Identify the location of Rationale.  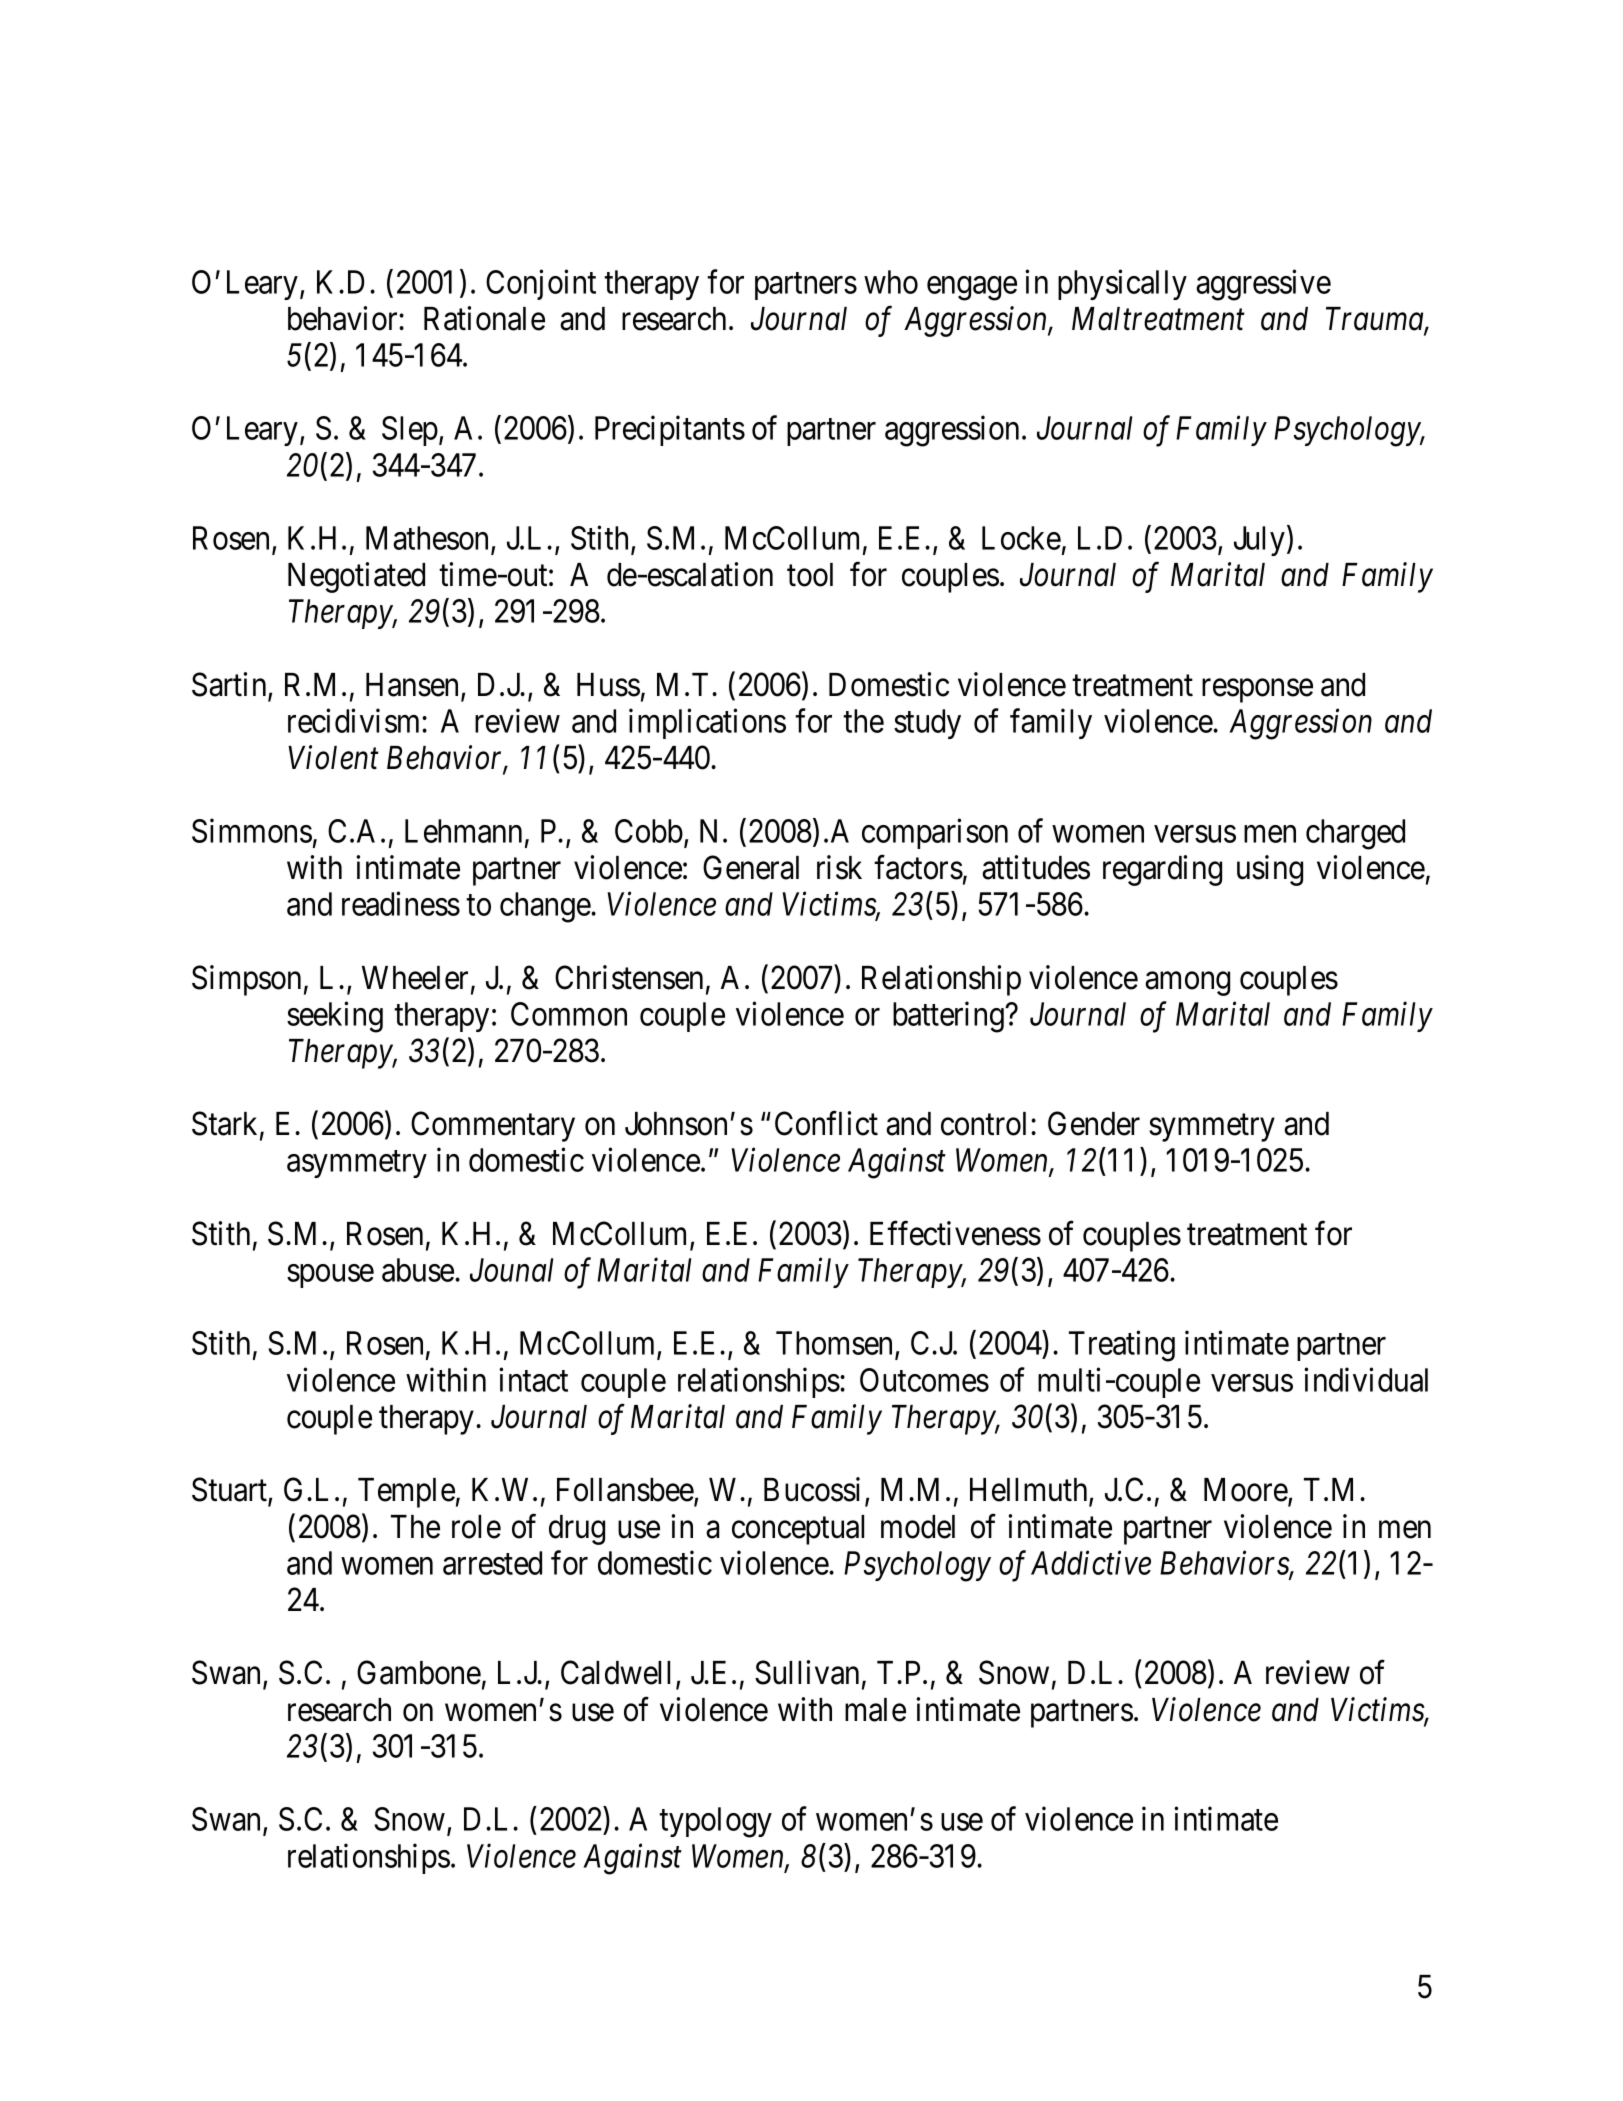
(484, 318).
